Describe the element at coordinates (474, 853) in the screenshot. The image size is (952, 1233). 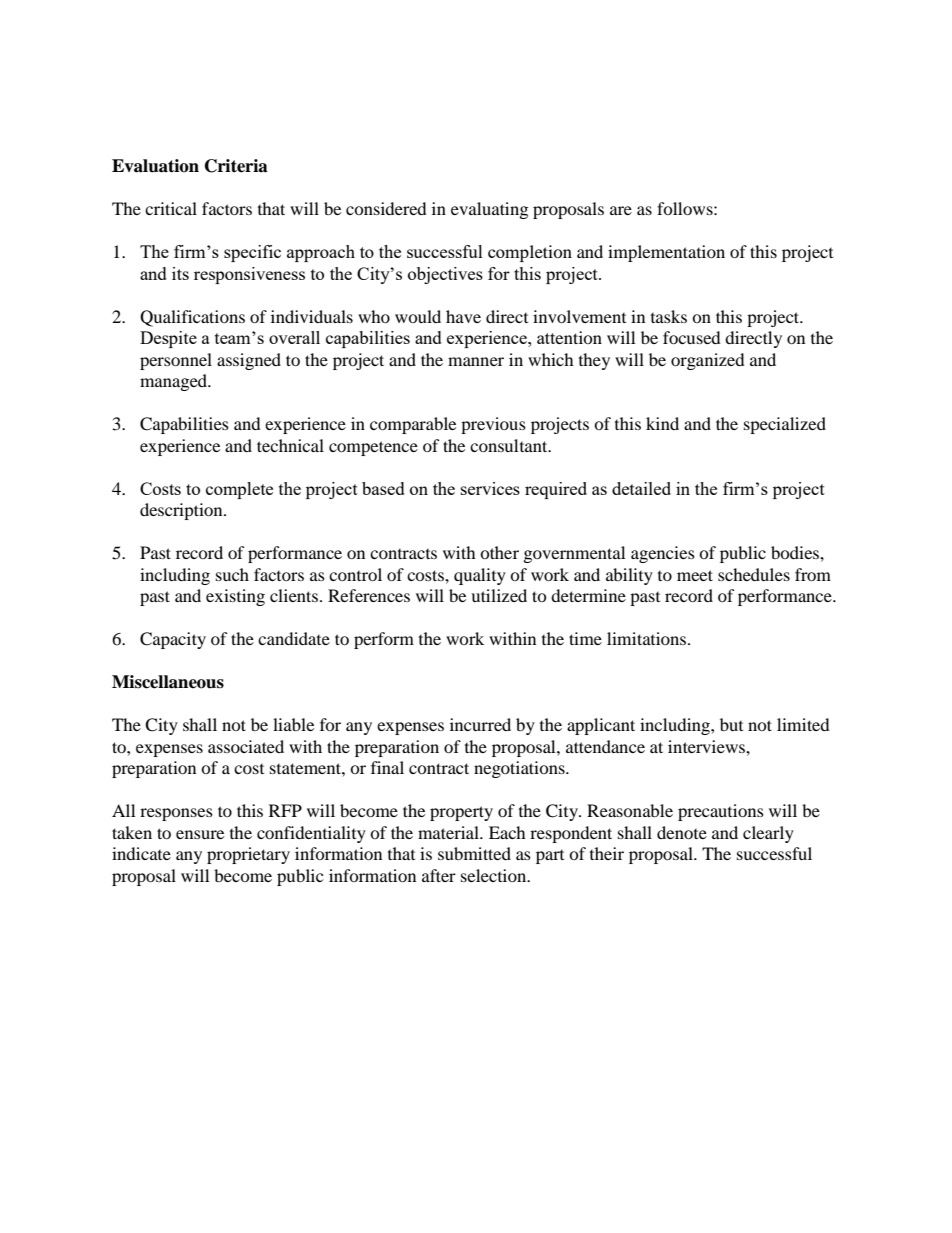
I see `submitted` at that location.
